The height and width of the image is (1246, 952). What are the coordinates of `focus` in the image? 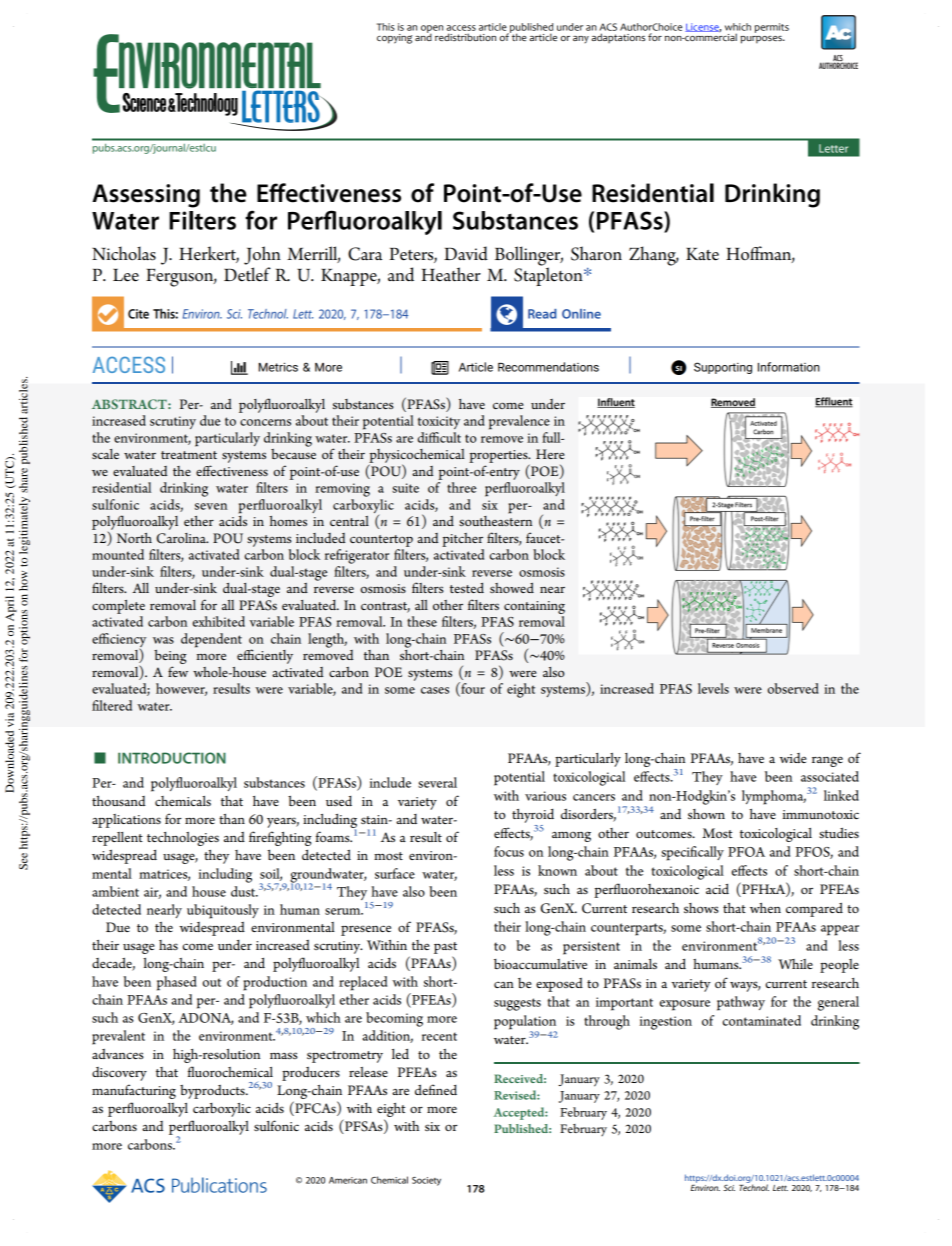 It's located at (509, 851).
